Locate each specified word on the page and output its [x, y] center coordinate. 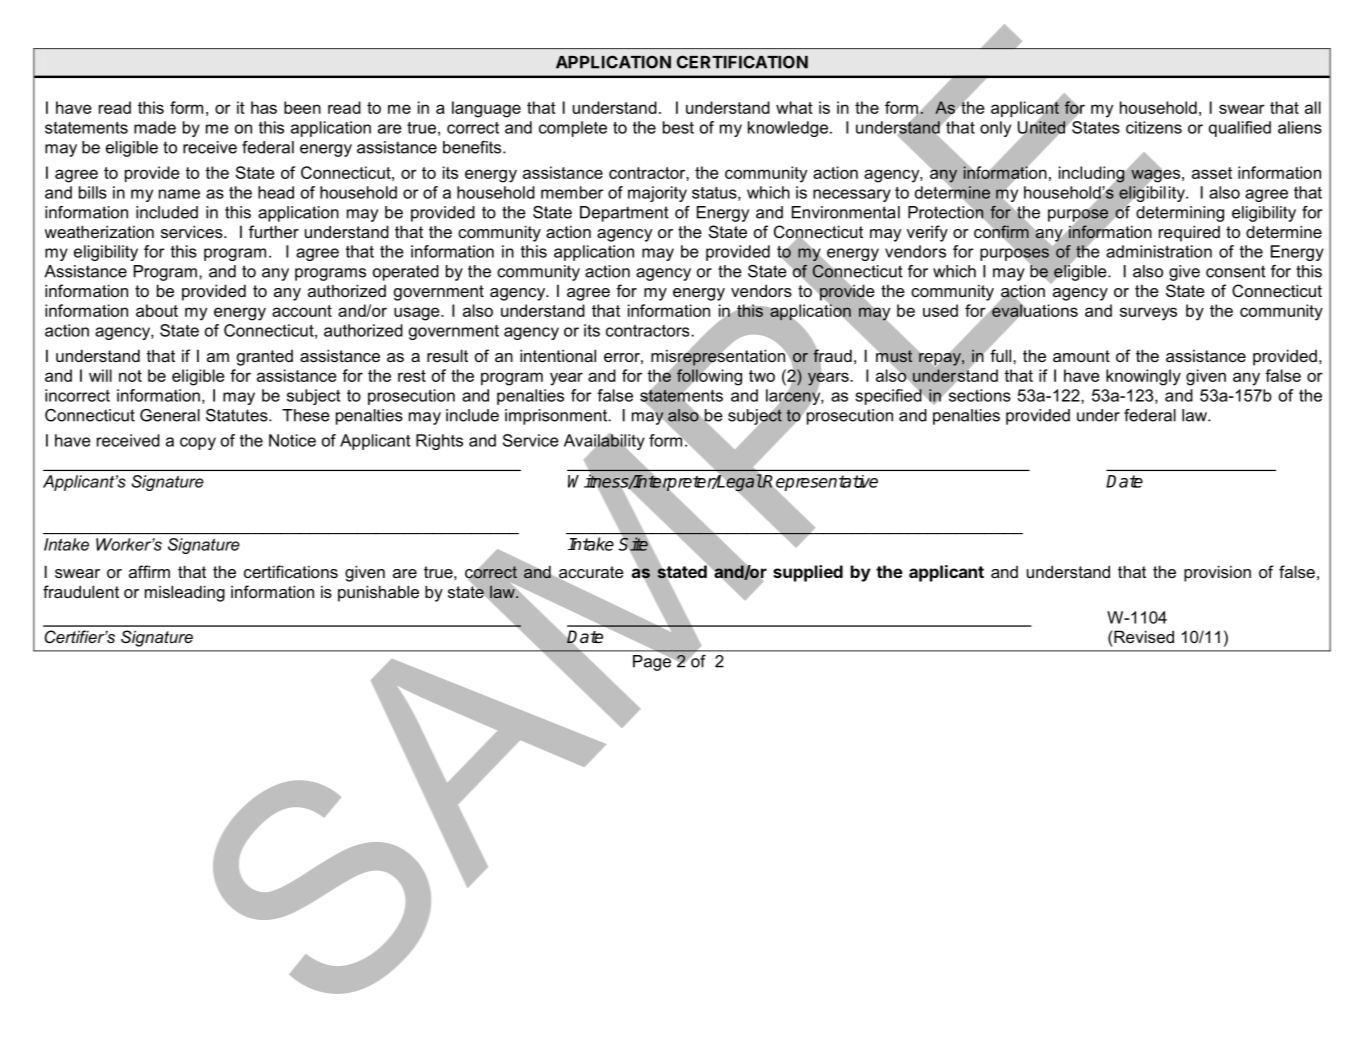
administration [1159, 251]
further [274, 231]
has [264, 107]
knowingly [1143, 377]
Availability [604, 443]
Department [624, 214]
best [678, 127]
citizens [1154, 127]
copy [198, 443]
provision [1217, 573]
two [762, 376]
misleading [185, 593]
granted [265, 358]
